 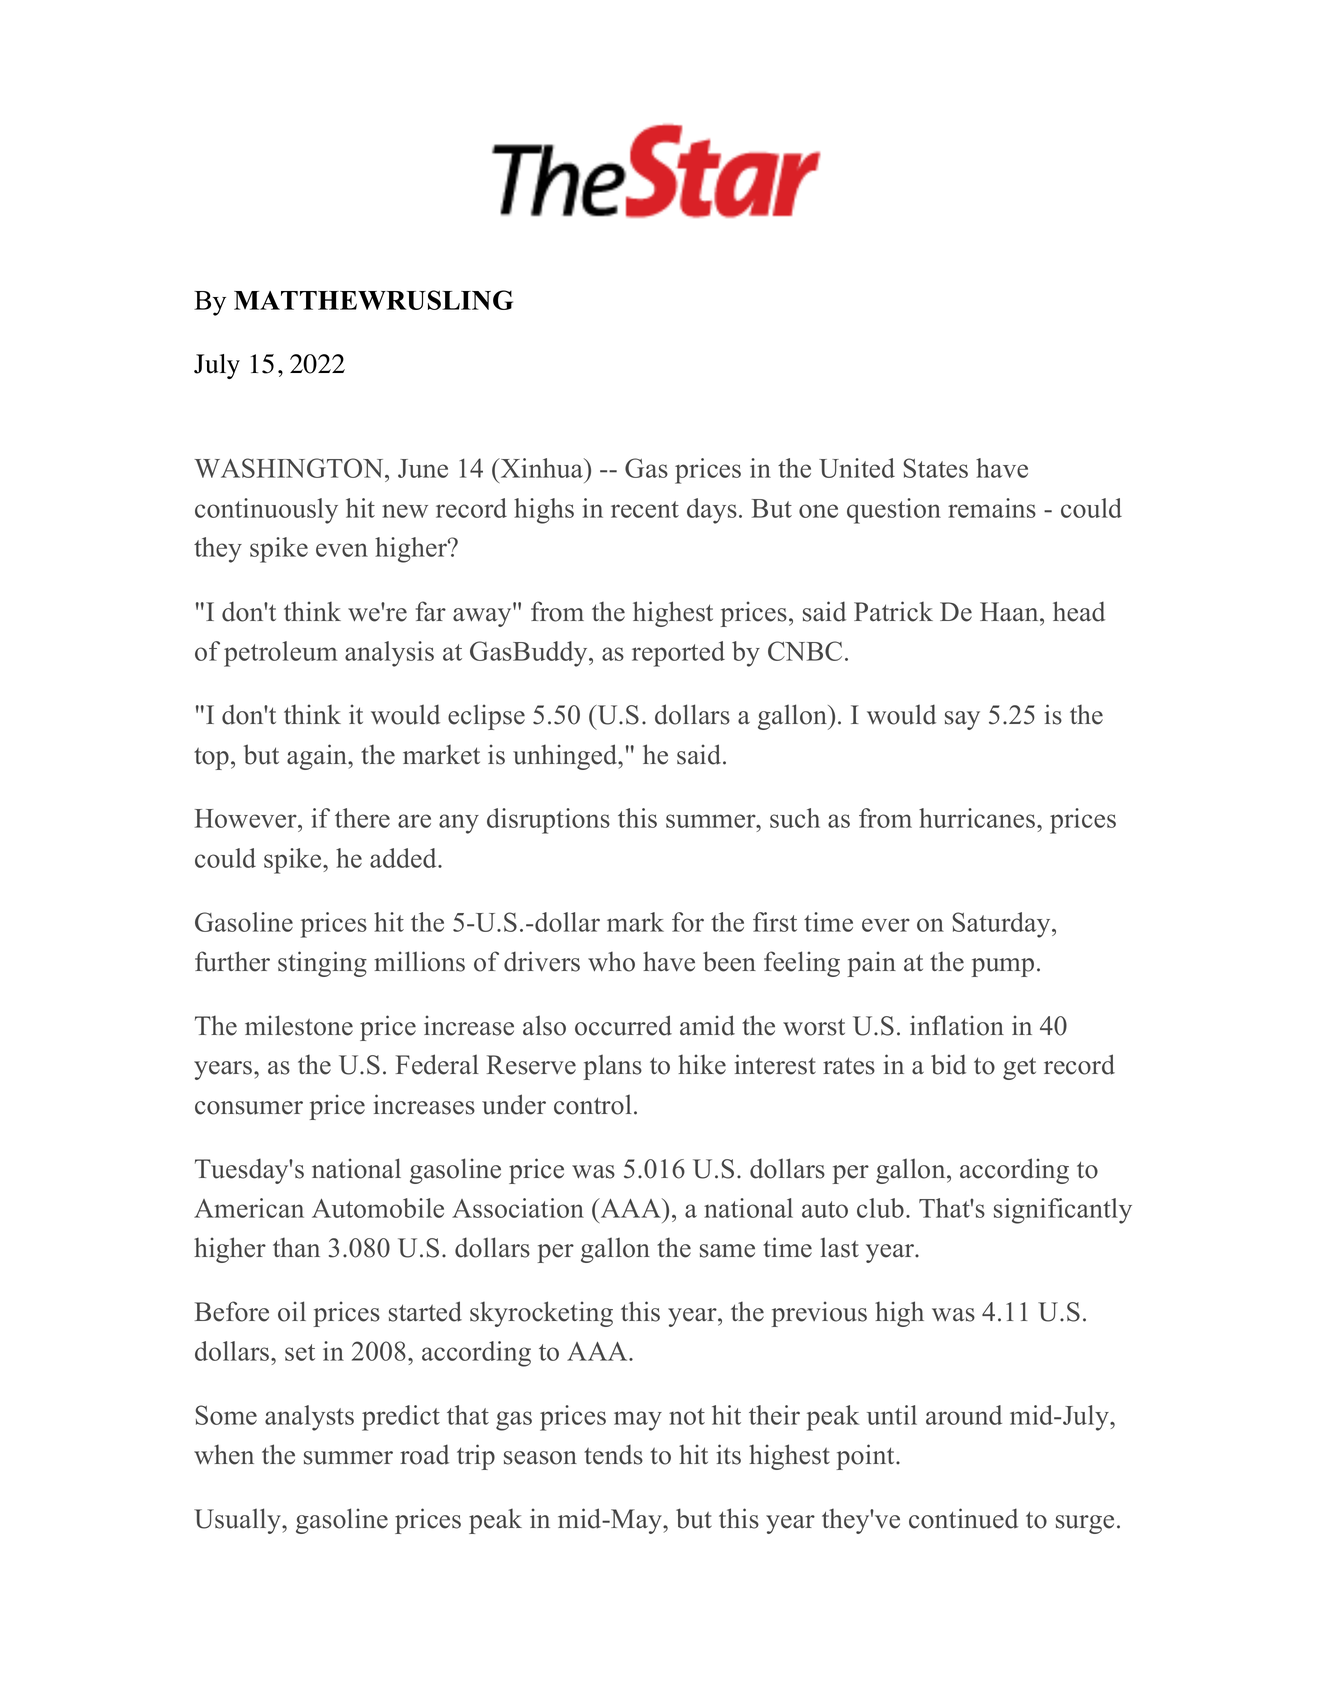 I want to click on Usually, so click(x=238, y=1521).
